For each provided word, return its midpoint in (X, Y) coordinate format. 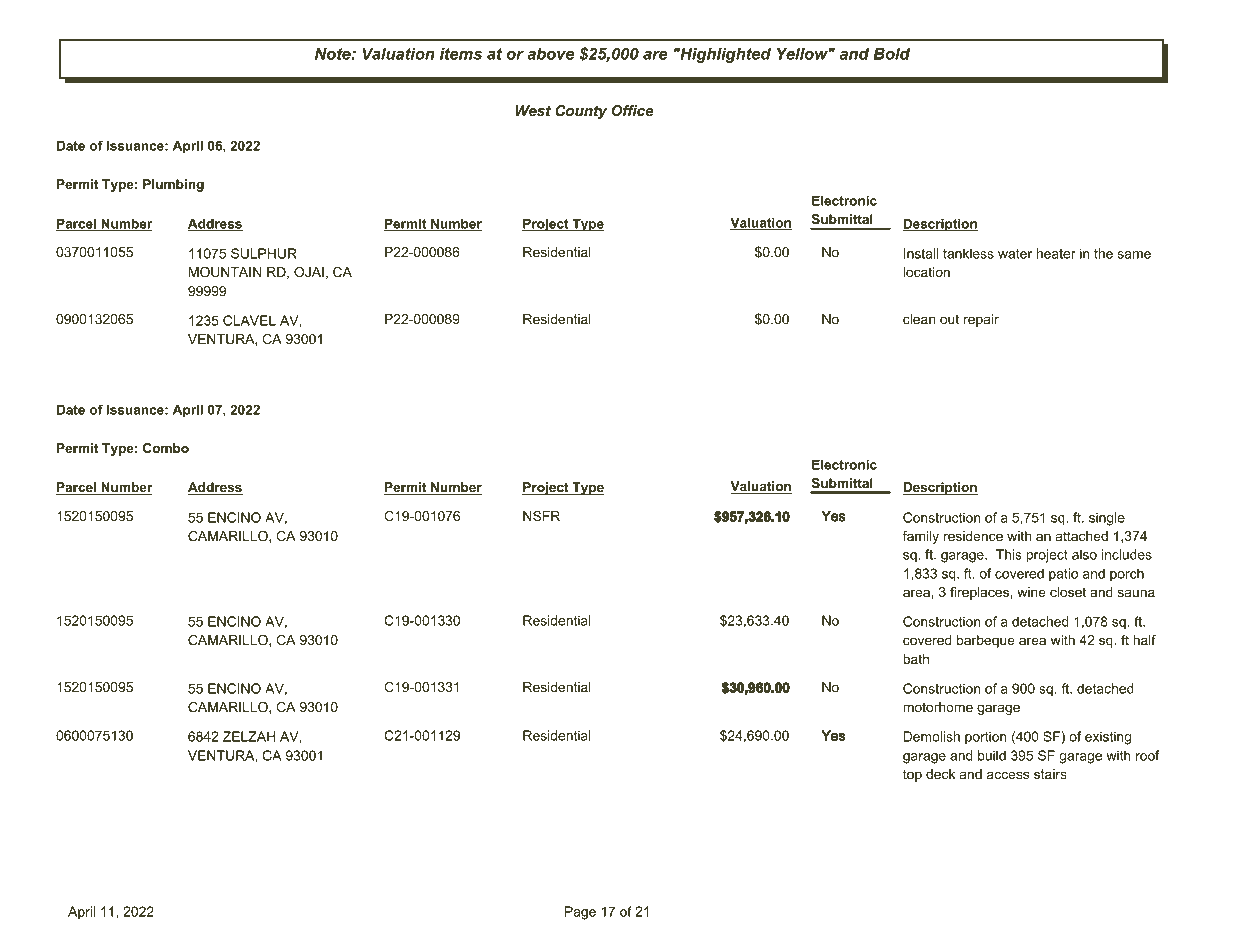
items (461, 53)
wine (1031, 592)
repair (981, 320)
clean (919, 319)
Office (633, 110)
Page (580, 913)
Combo (166, 448)
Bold (891, 53)
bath (916, 659)
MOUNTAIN (225, 272)
